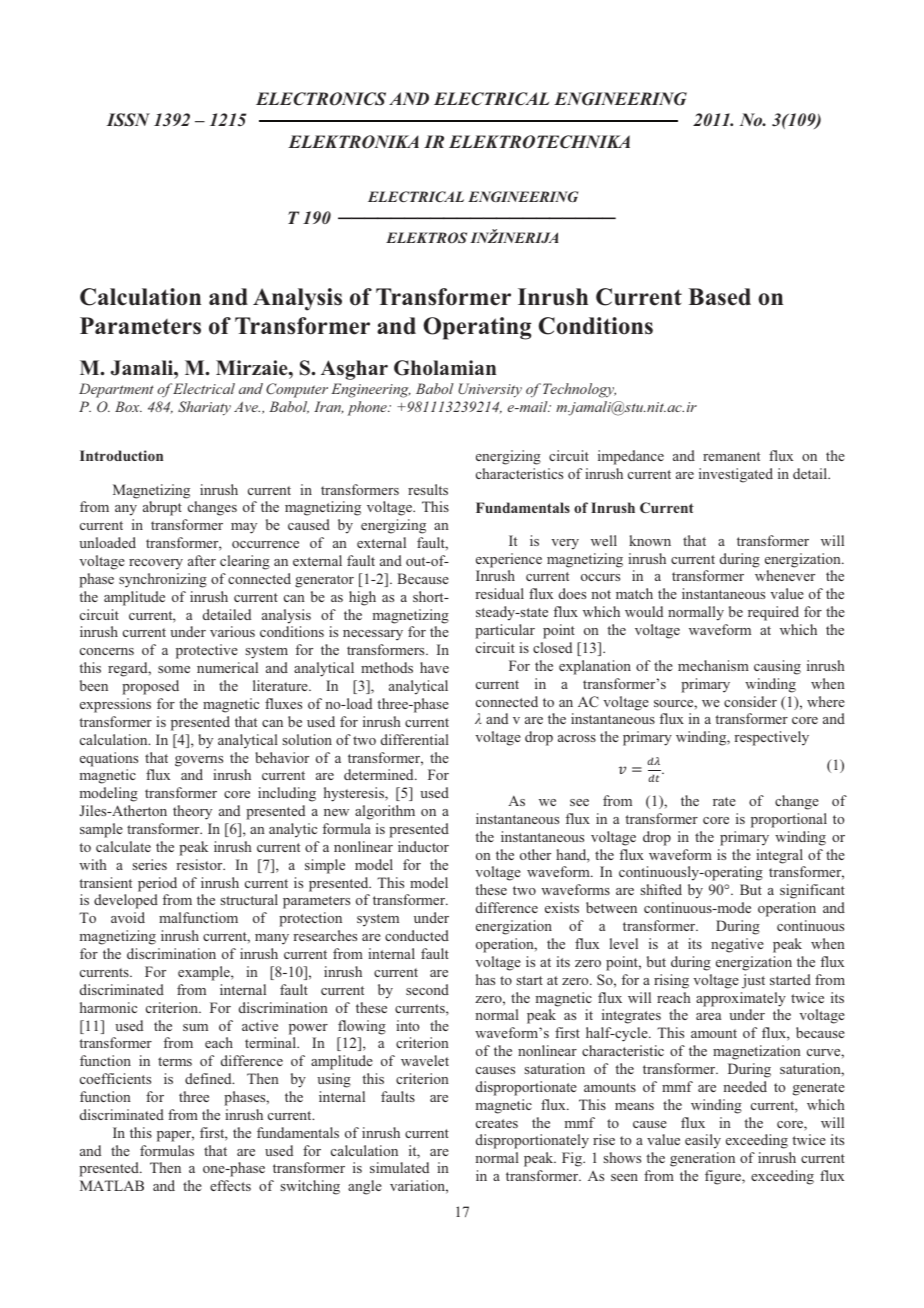  What do you see at coordinates (321, 99) in the document?
I see `ELECTRONICS` at bounding box center [321, 99].
